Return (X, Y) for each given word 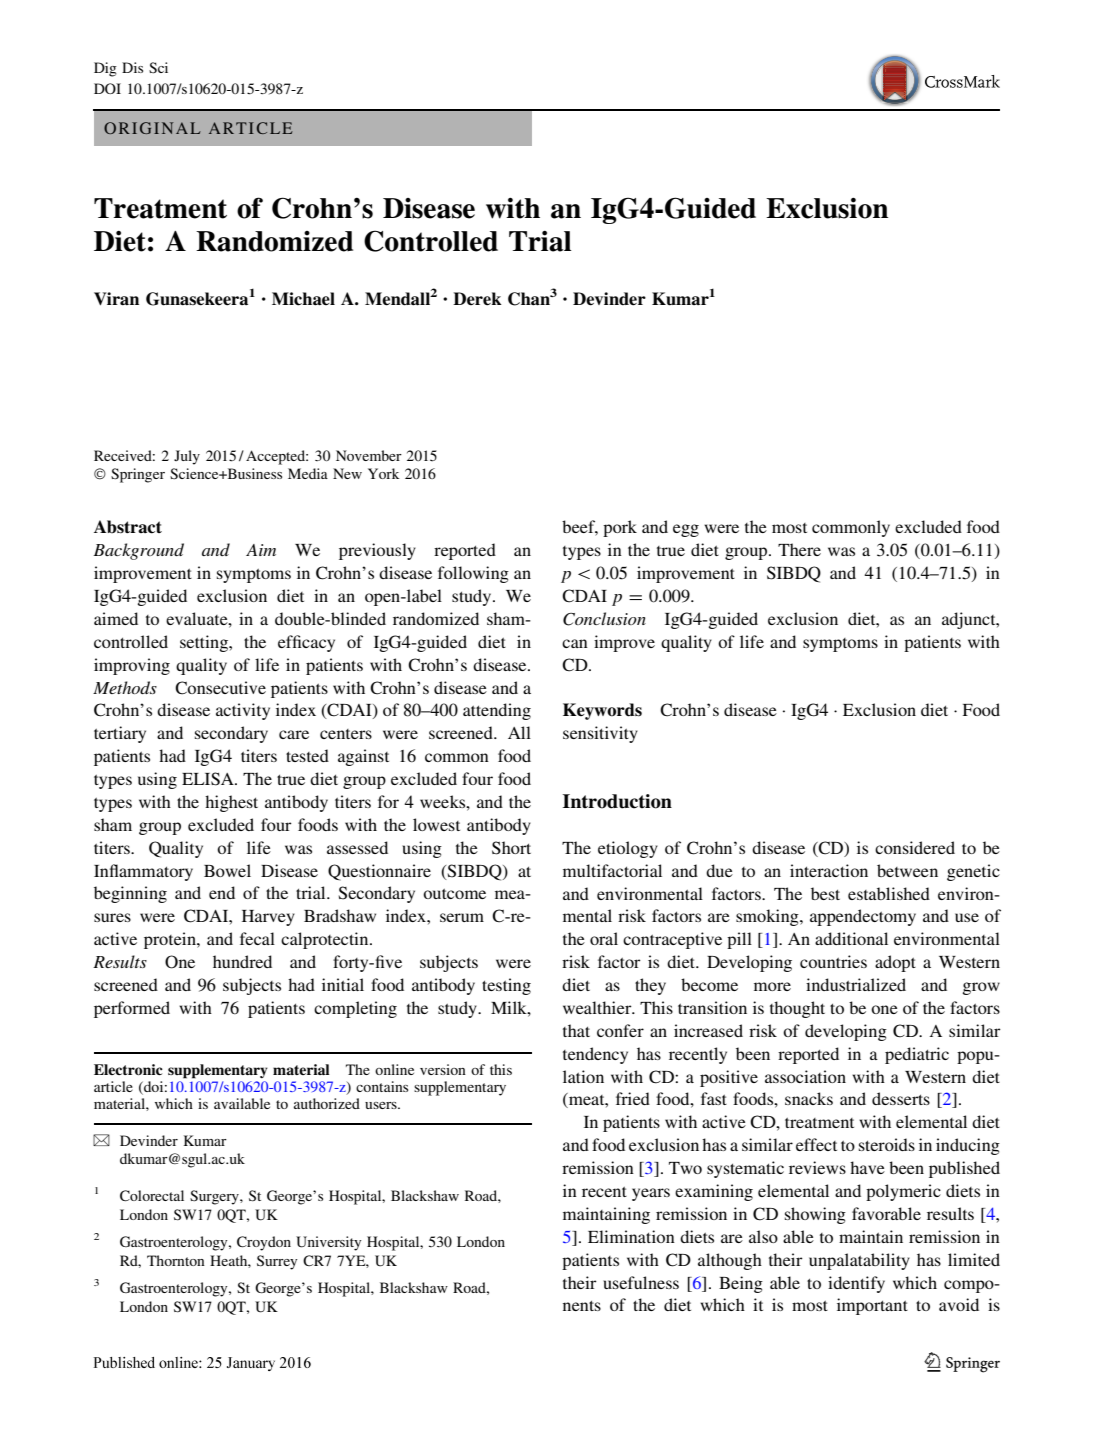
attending (497, 711)
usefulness (641, 1282)
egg (686, 530)
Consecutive (220, 688)
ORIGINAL (152, 128)
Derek (477, 299)
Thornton (176, 1260)
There (799, 549)
